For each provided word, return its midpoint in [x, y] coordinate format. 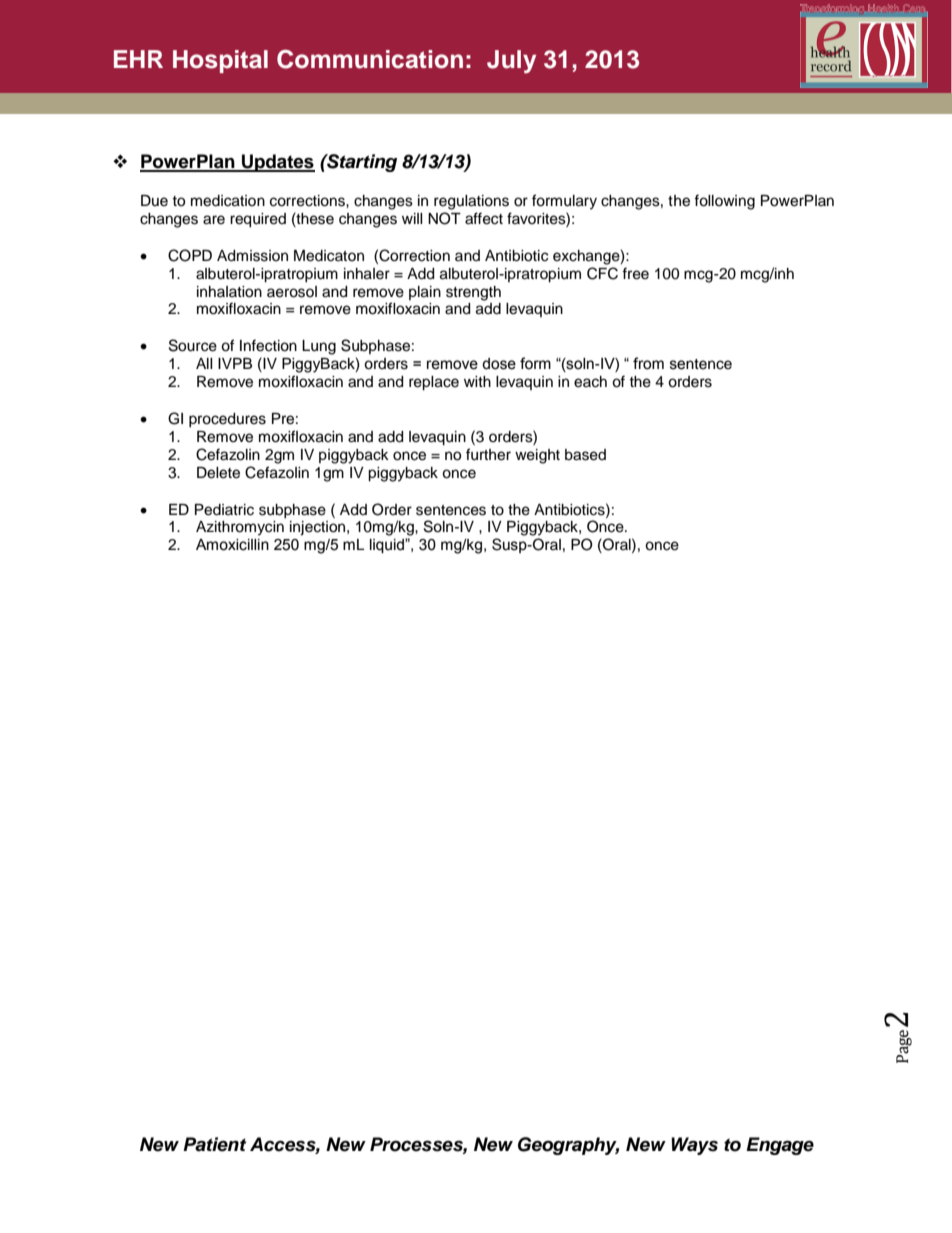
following [724, 202]
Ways [694, 1146]
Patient [214, 1144]
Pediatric [224, 510]
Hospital [220, 61]
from [648, 363]
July [511, 62]
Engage [780, 1146]
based [585, 455]
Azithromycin [240, 528]
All [204, 363]
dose [499, 364]
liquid [388, 546]
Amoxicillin [232, 545]
